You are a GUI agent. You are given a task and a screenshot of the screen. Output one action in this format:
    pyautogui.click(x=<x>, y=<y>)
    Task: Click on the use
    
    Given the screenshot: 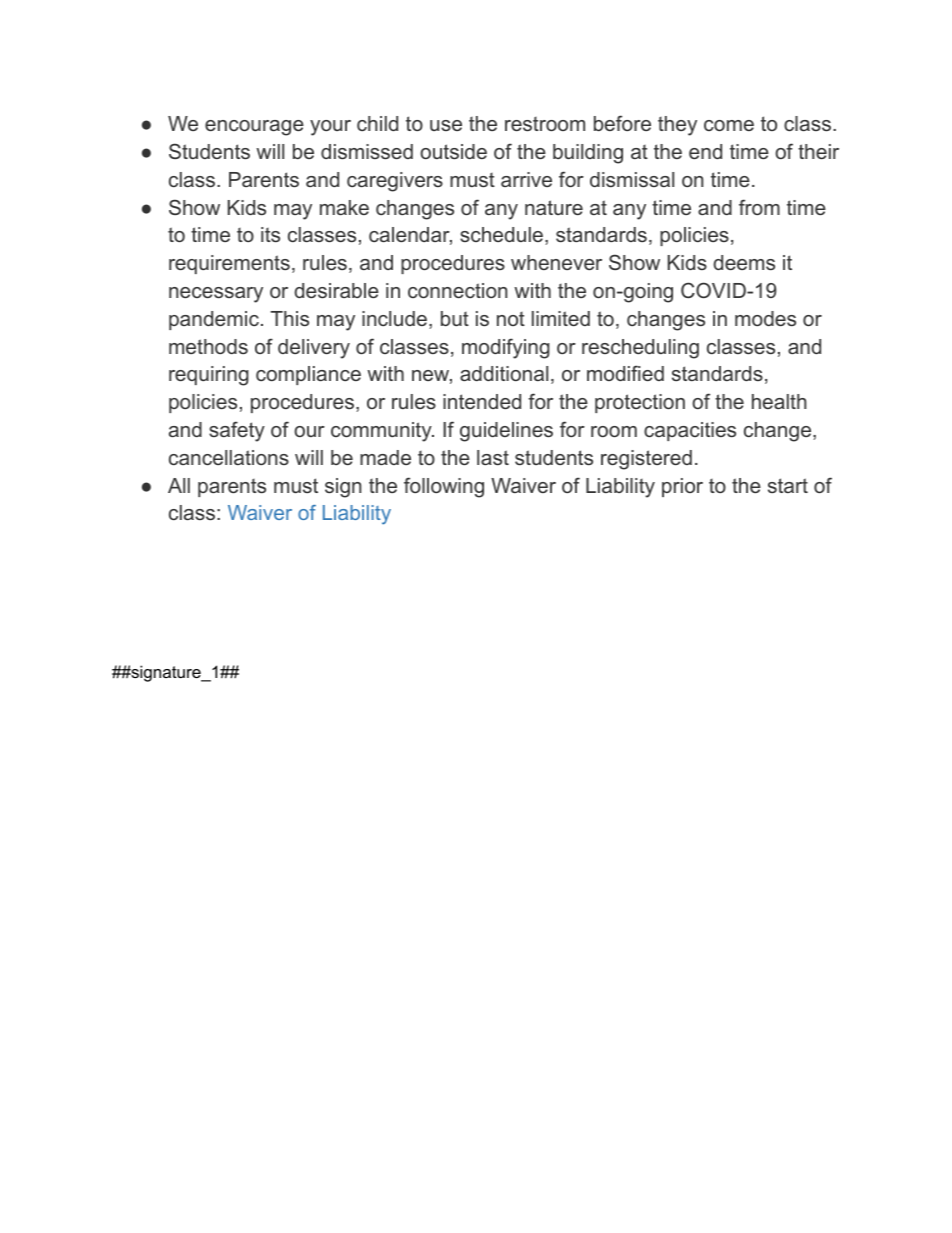 What is the action you would take?
    pyautogui.click(x=446, y=125)
